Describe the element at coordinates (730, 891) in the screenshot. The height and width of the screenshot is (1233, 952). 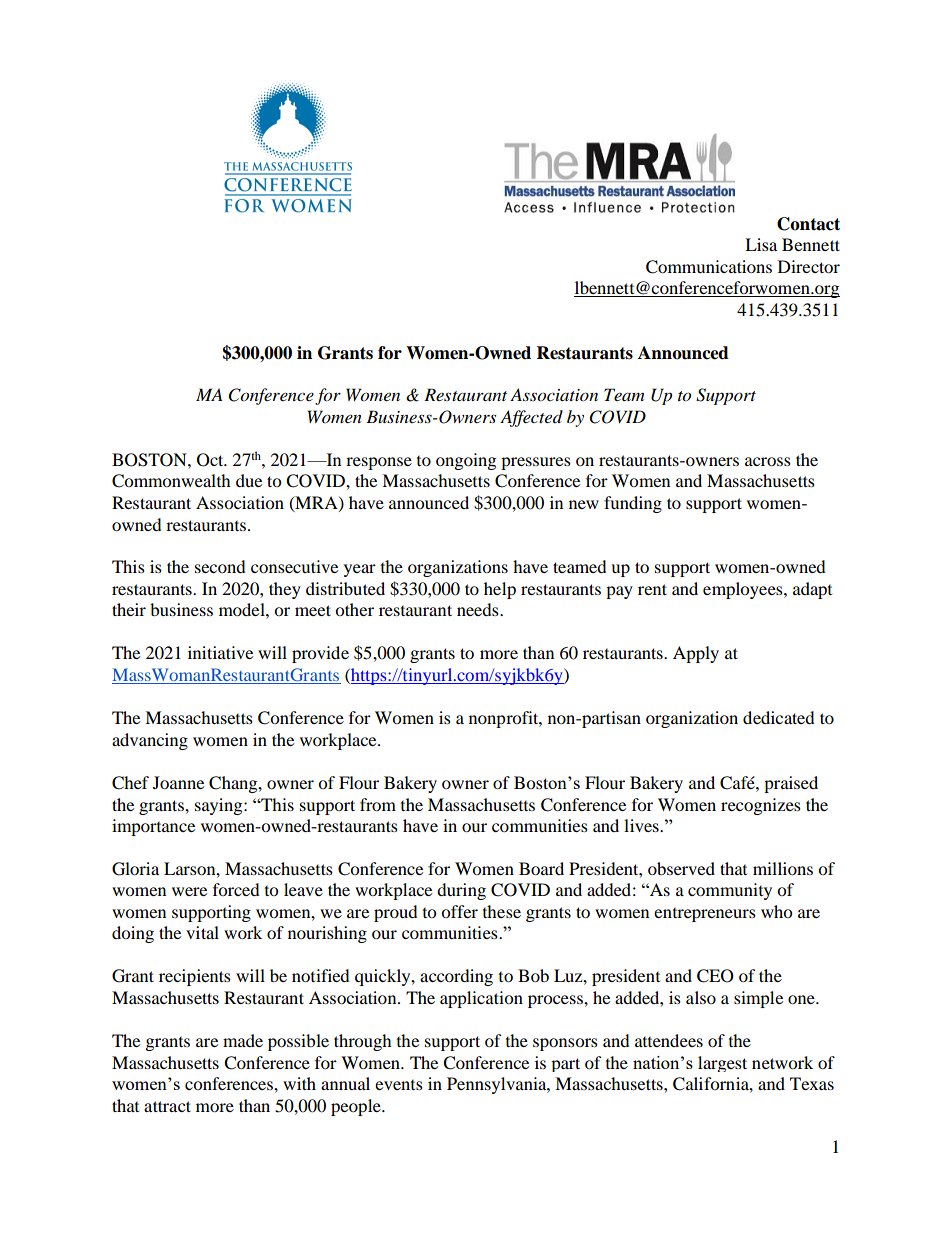
I see `community` at that location.
